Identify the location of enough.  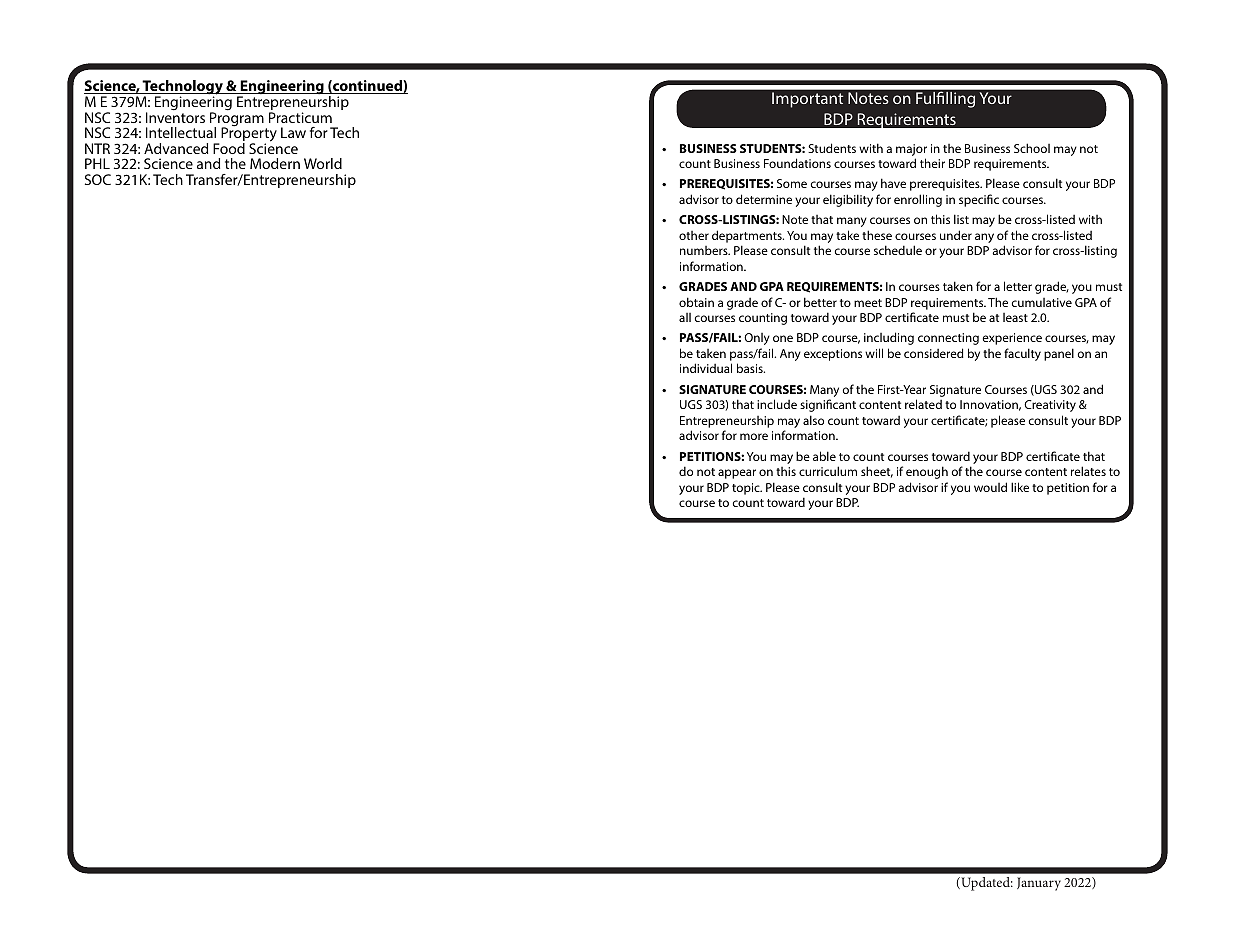
(927, 472).
